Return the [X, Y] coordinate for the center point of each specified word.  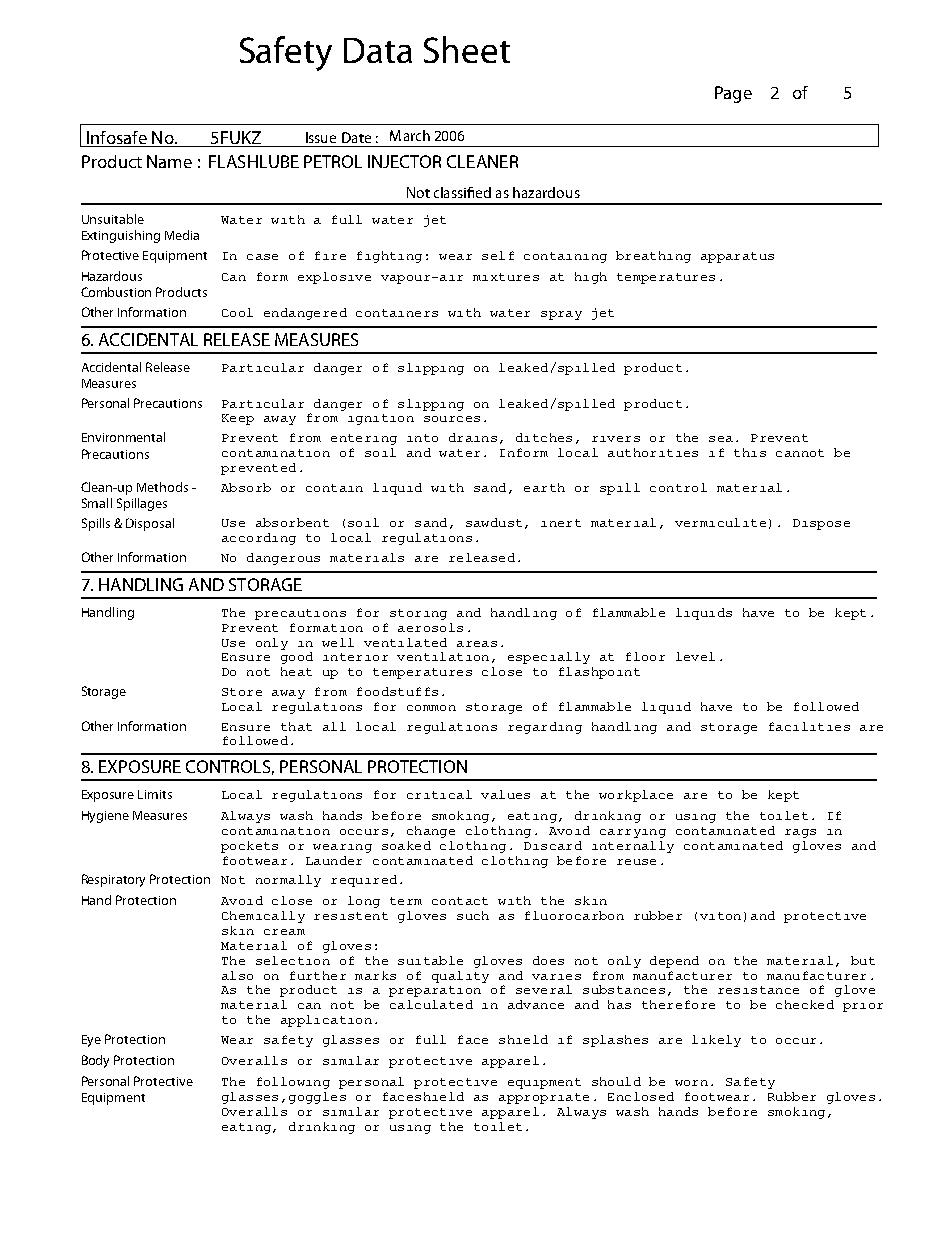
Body [95, 1061]
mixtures [506, 277]
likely [716, 1041]
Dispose [821, 524]
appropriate [544, 1098]
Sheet [467, 49]
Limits [155, 794]
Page [733, 94]
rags [800, 833]
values [505, 794]
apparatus [737, 257]
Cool [237, 312]
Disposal [150, 524]
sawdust [494, 522]
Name [169, 161]
